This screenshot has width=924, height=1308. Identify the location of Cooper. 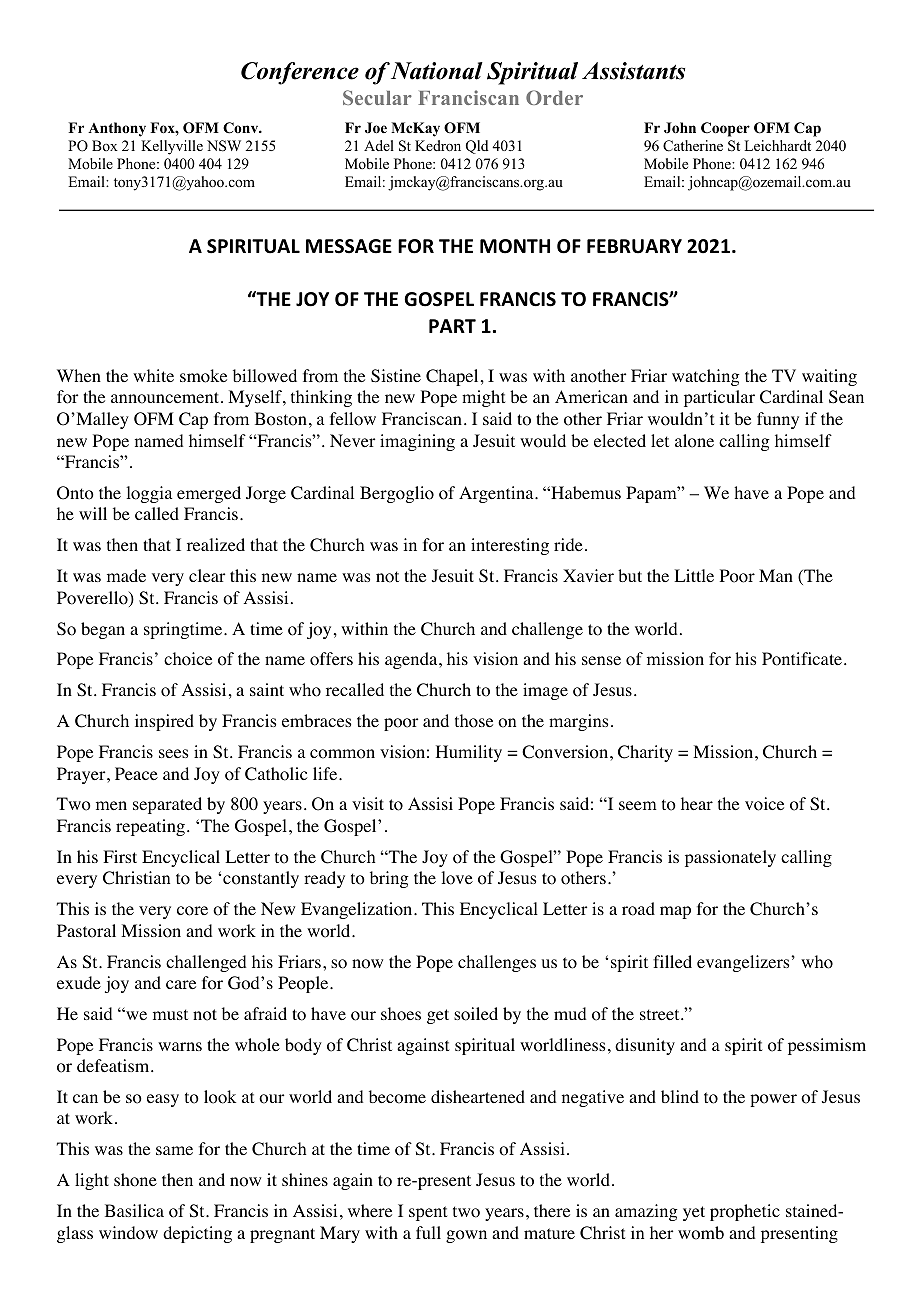
(725, 129).
